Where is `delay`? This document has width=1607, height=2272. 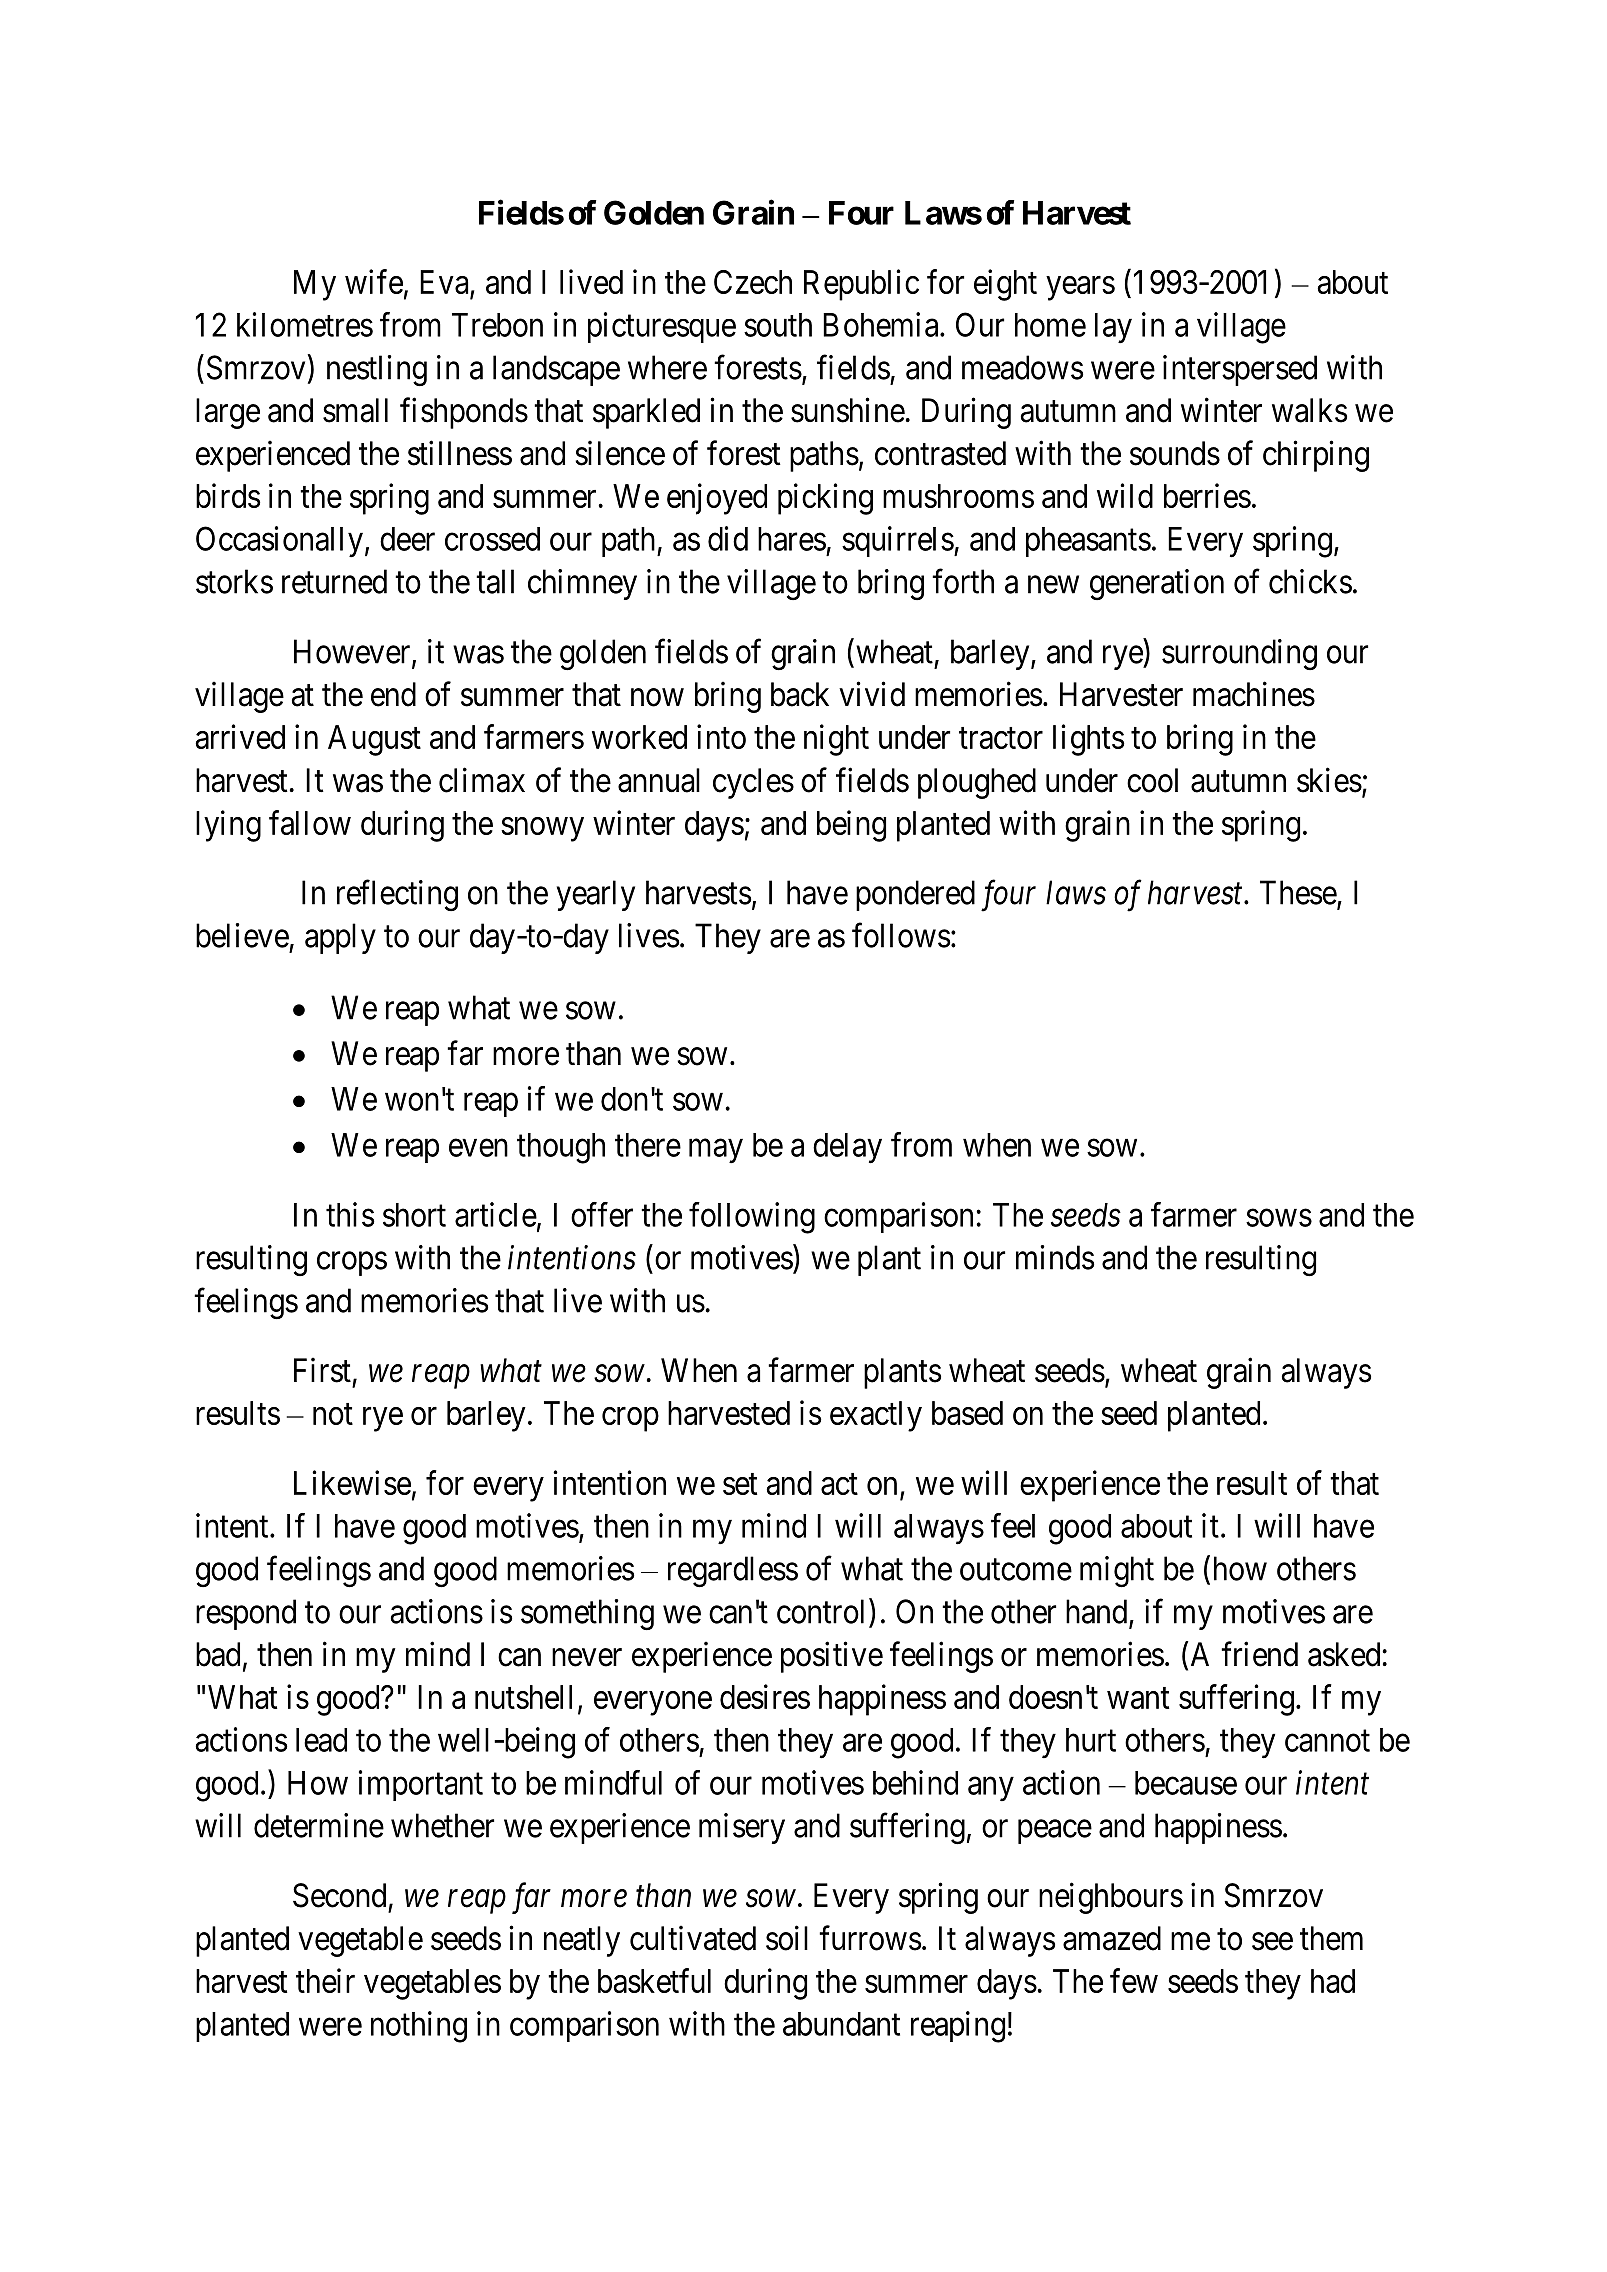 delay is located at coordinates (847, 1148).
